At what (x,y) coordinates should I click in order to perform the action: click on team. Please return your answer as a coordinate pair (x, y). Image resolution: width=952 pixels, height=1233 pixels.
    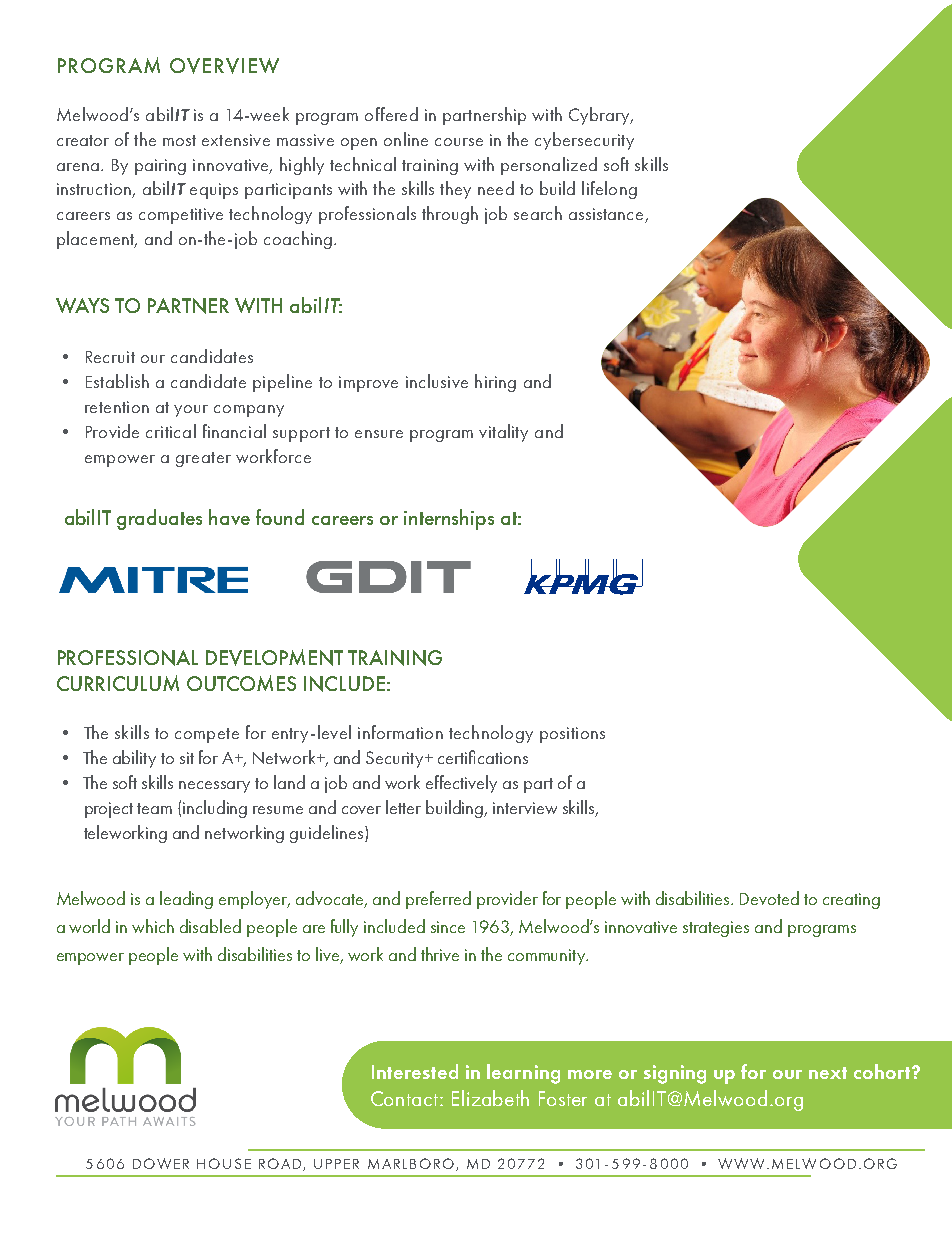
    Looking at the image, I should click on (154, 808).
